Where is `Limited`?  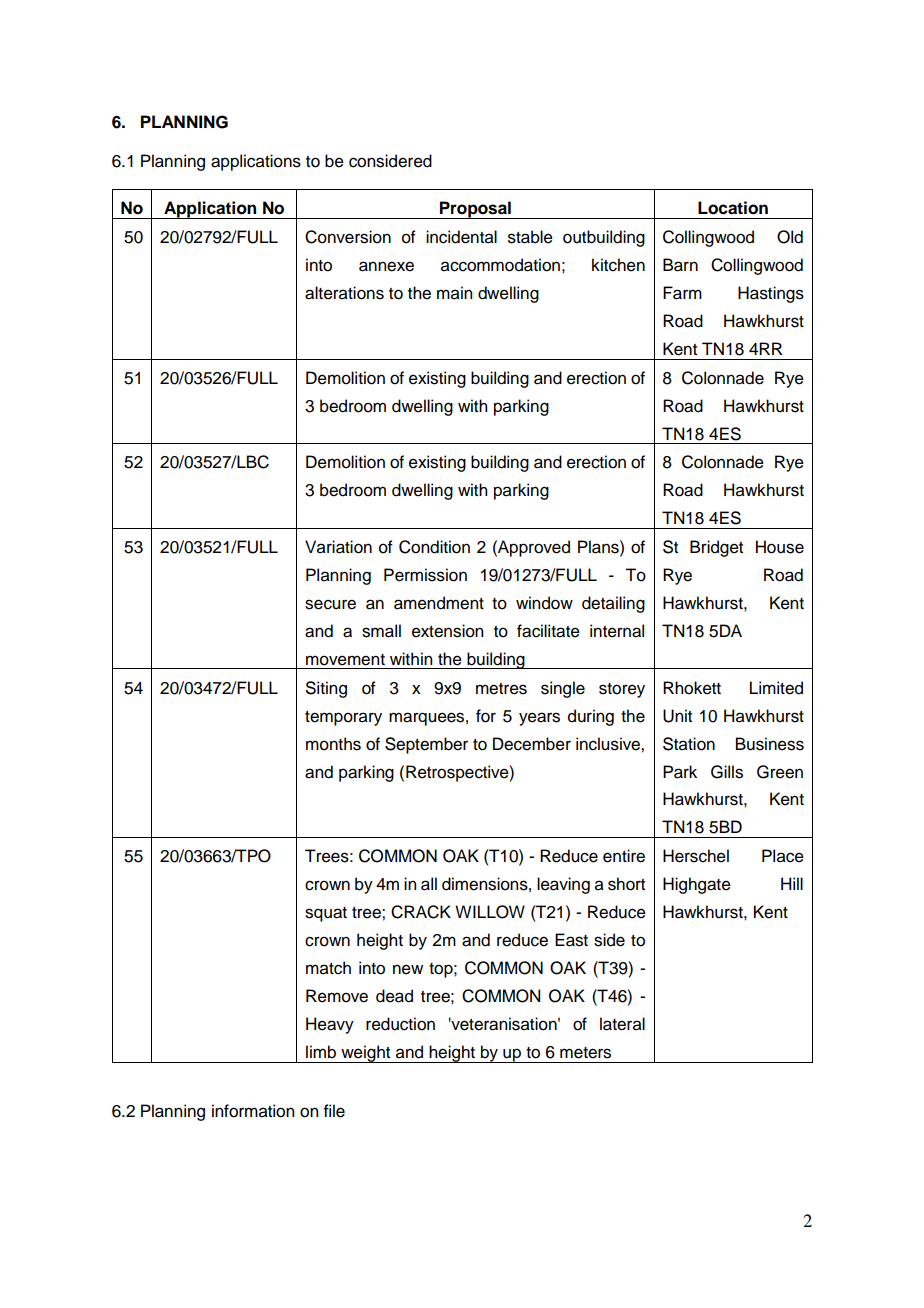
Limited is located at coordinates (776, 688).
